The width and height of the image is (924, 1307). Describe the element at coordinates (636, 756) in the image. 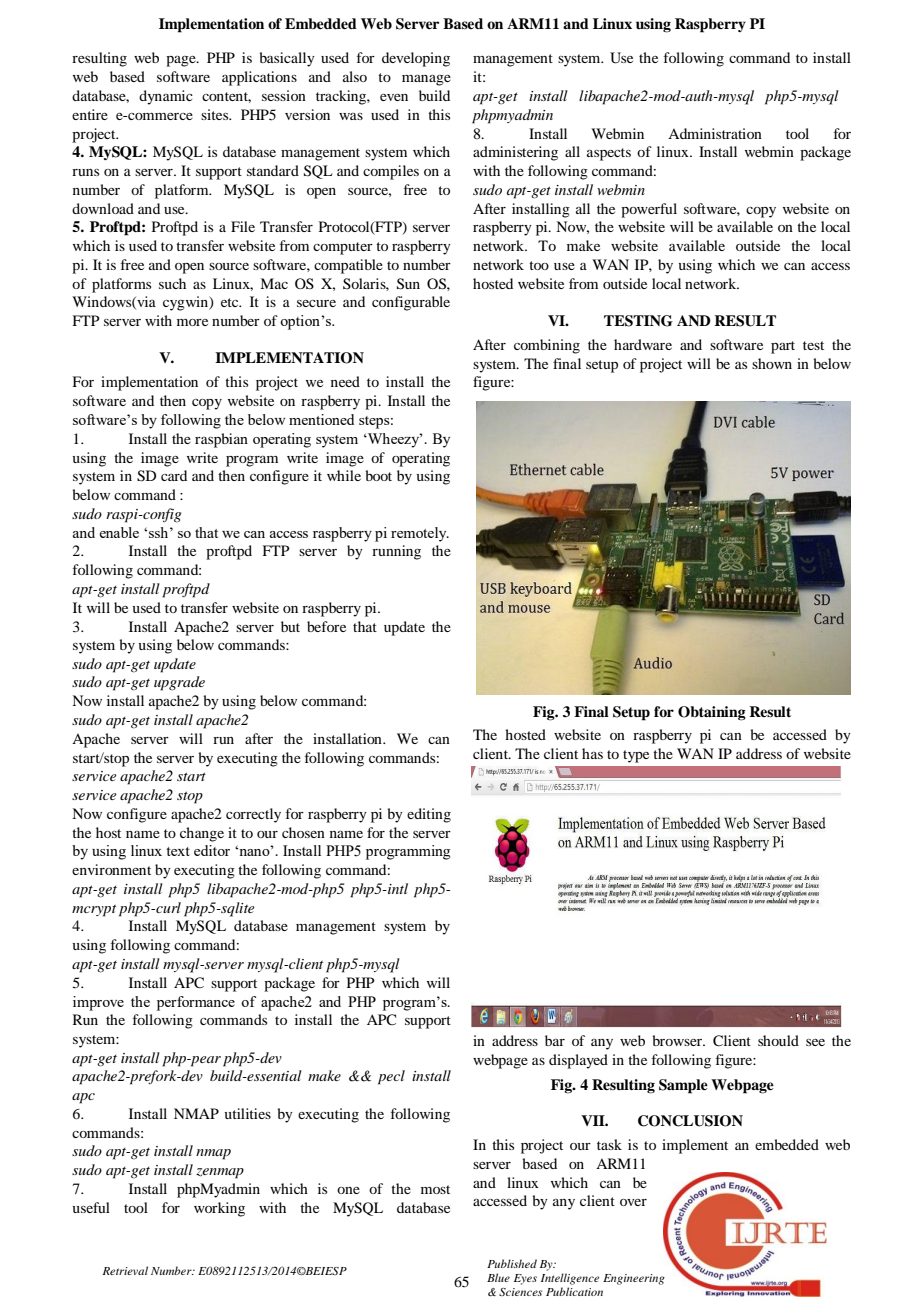

I see `type` at that location.
